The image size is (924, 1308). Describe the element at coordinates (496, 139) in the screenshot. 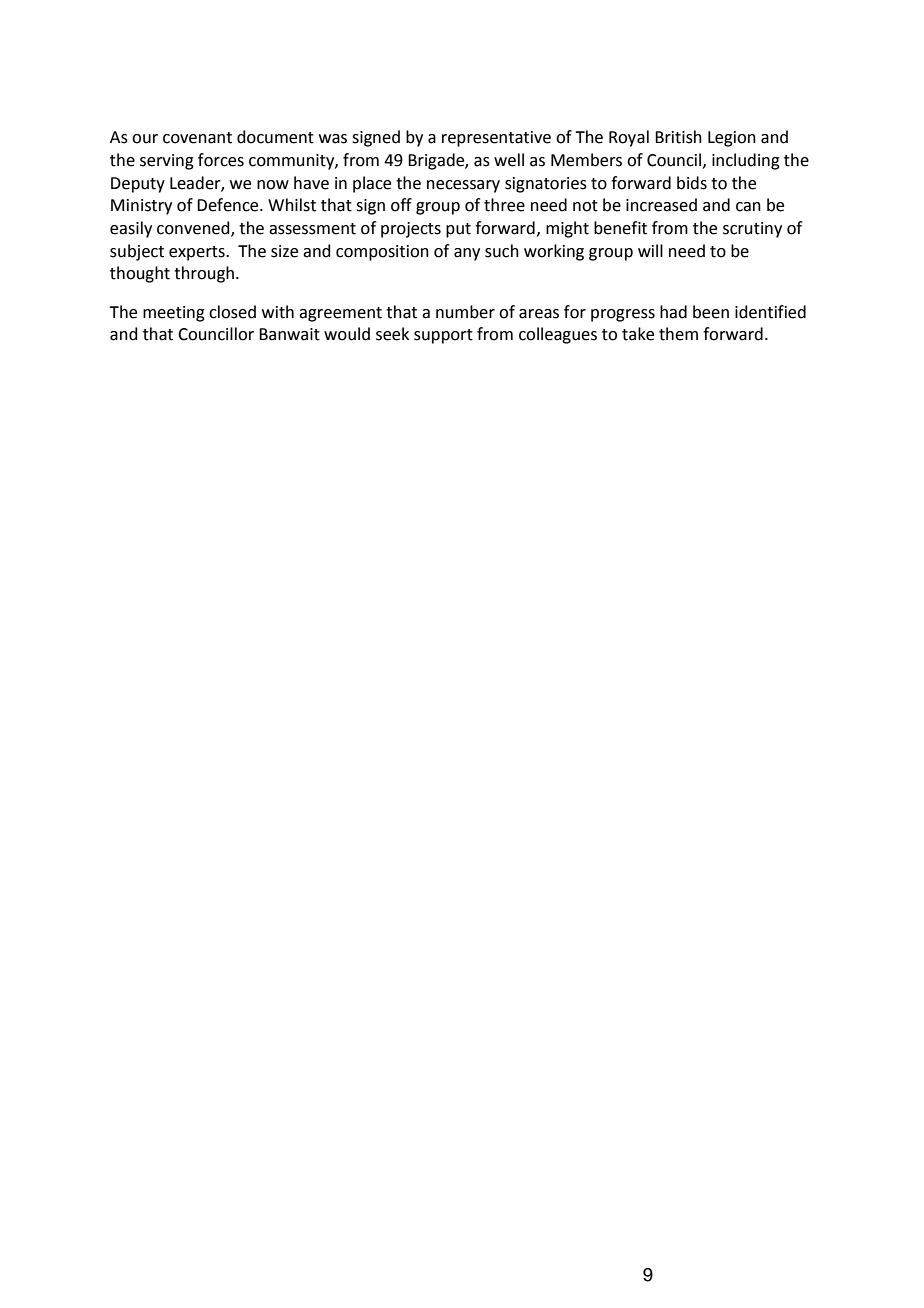

I see `representative` at that location.
